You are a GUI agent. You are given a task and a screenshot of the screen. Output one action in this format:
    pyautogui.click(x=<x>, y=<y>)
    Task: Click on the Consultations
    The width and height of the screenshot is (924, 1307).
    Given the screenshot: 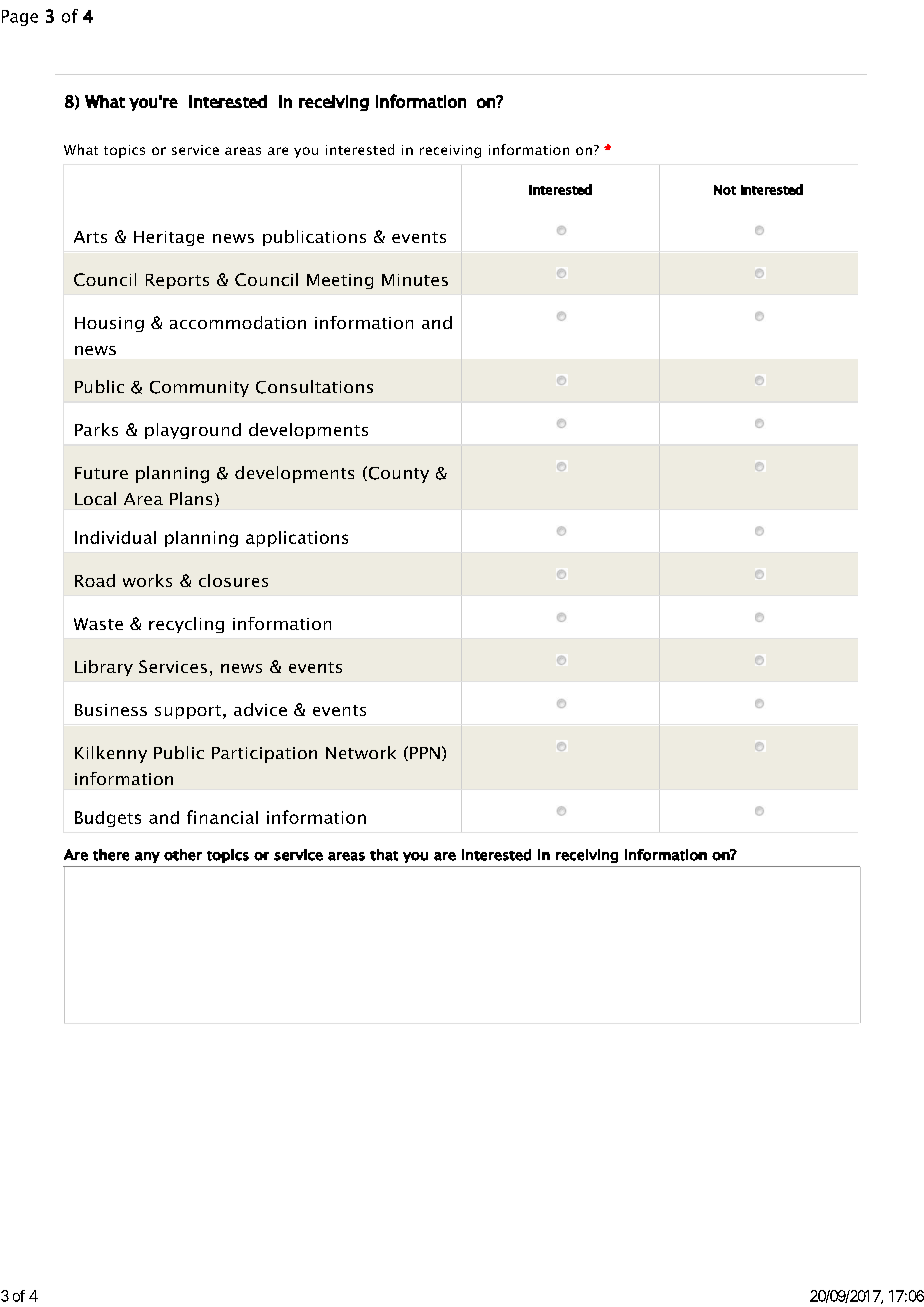 What is the action you would take?
    pyautogui.click(x=314, y=387)
